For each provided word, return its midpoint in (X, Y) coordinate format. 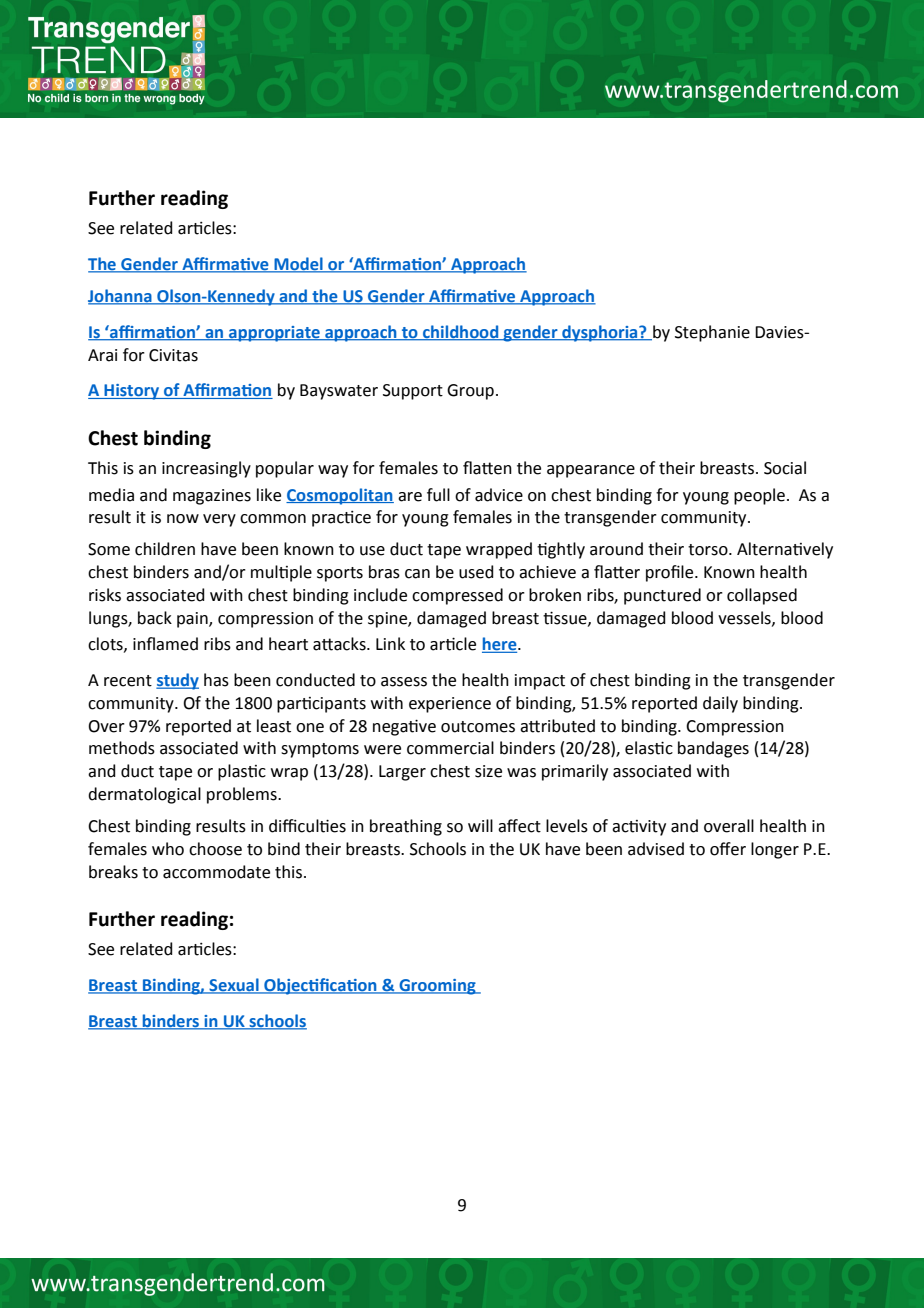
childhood (461, 332)
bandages (713, 749)
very (219, 520)
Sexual (234, 986)
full (438, 495)
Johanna (121, 296)
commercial (450, 748)
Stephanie (712, 333)
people (759, 496)
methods (122, 748)
